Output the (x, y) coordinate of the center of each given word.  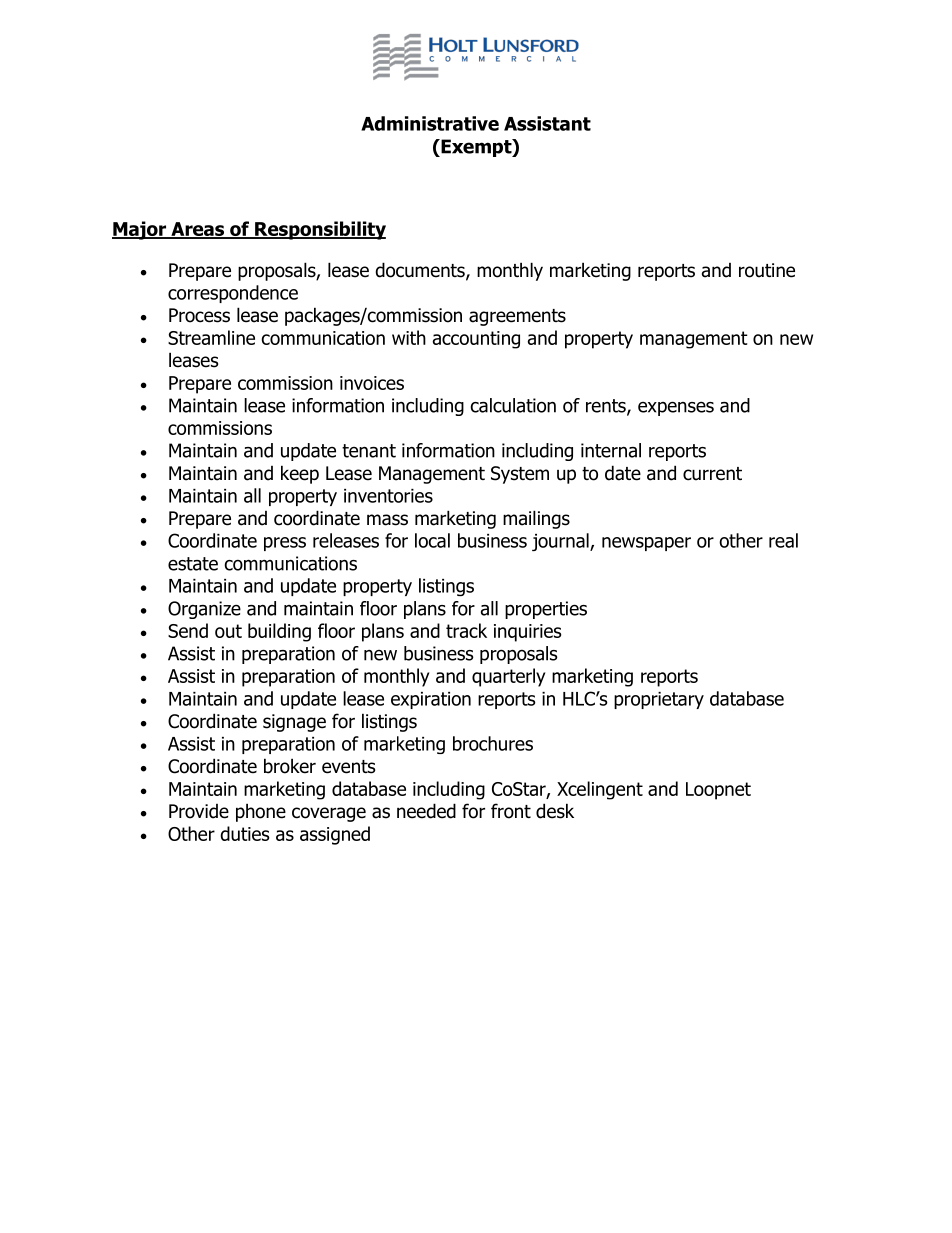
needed (426, 811)
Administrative (430, 123)
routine (767, 270)
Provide (199, 811)
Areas (197, 230)
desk (555, 811)
